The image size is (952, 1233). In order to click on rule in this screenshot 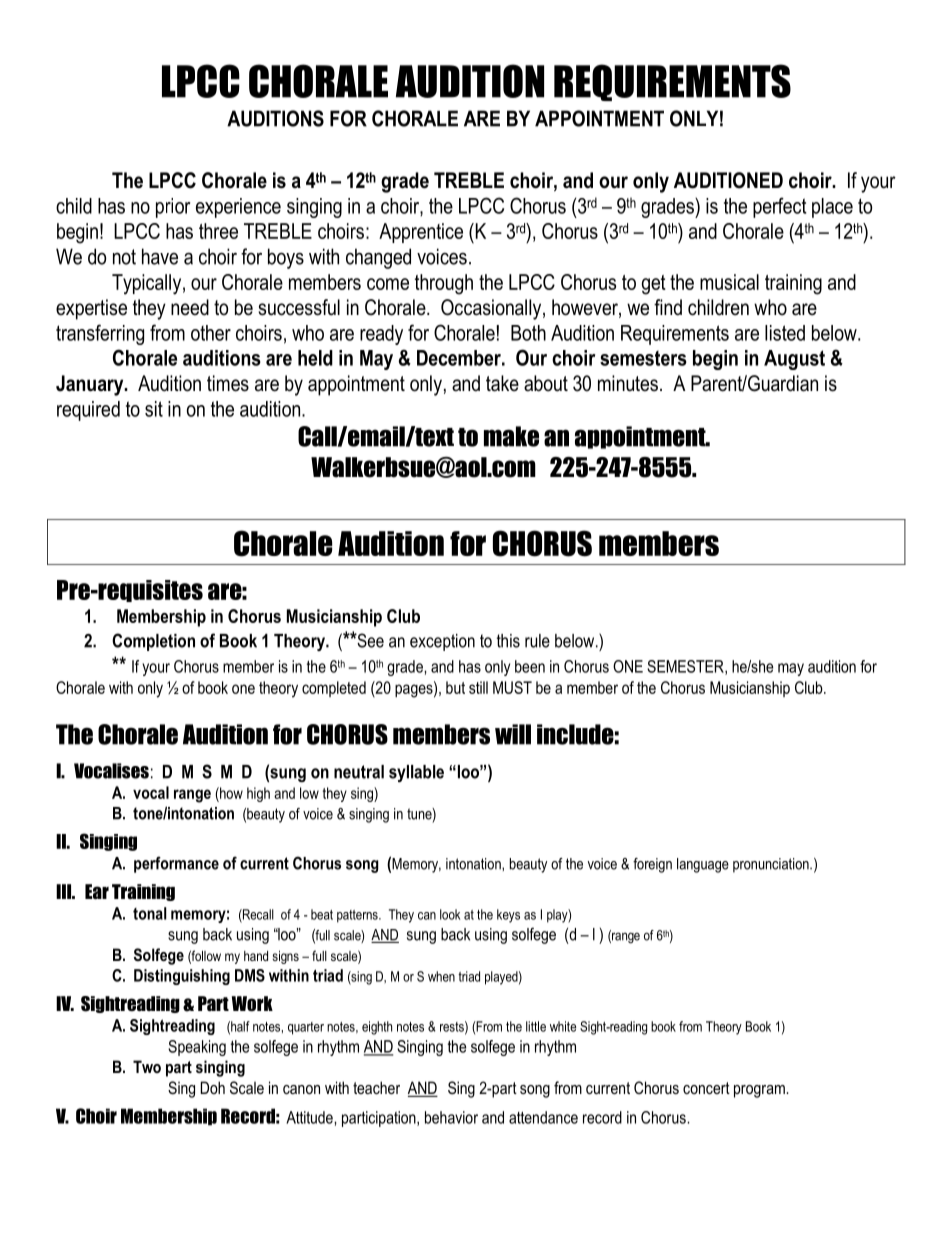, I will do `click(537, 641)`.
